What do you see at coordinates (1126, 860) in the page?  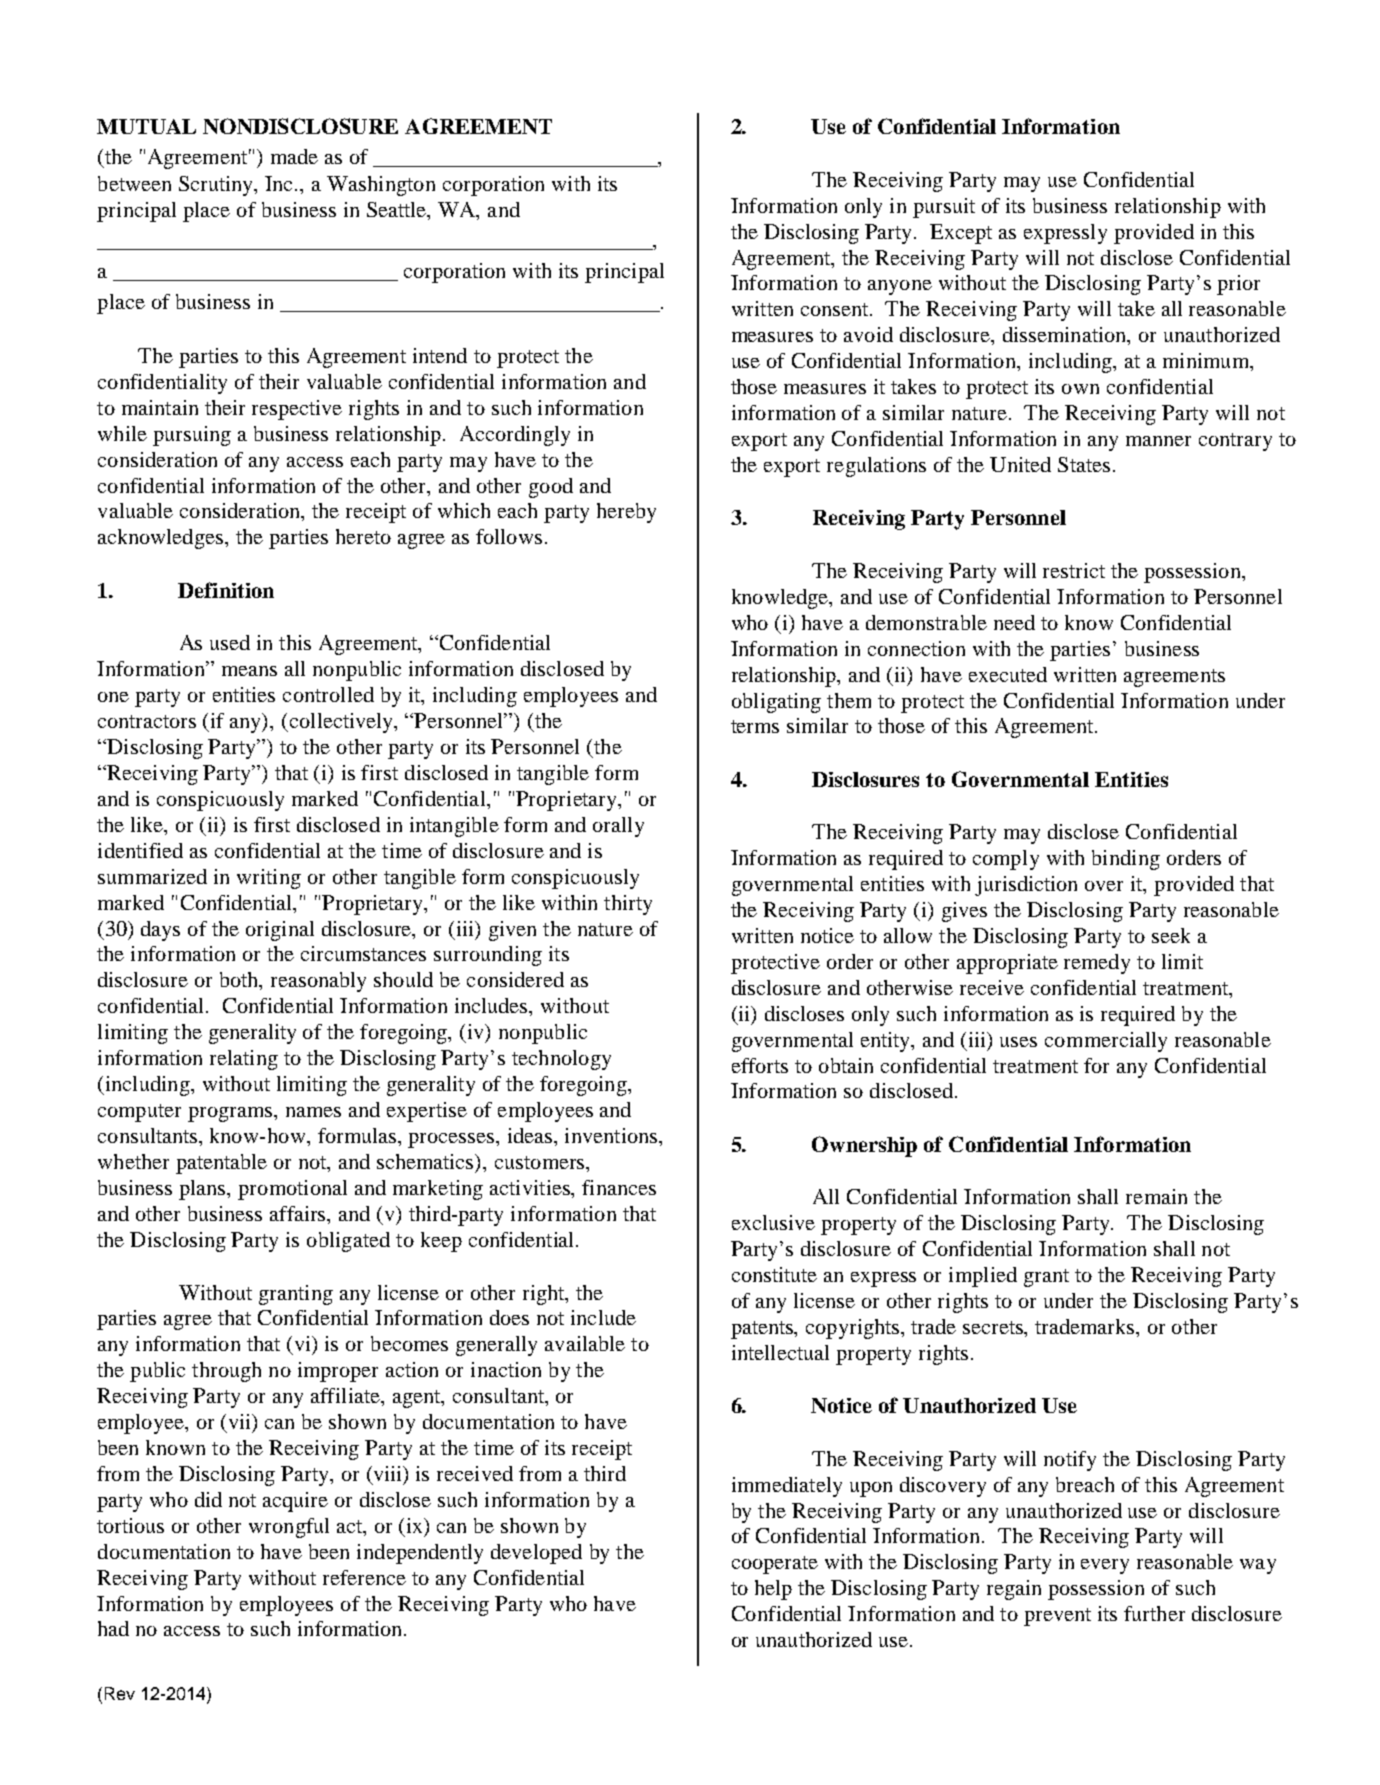 I see `binding` at bounding box center [1126, 860].
